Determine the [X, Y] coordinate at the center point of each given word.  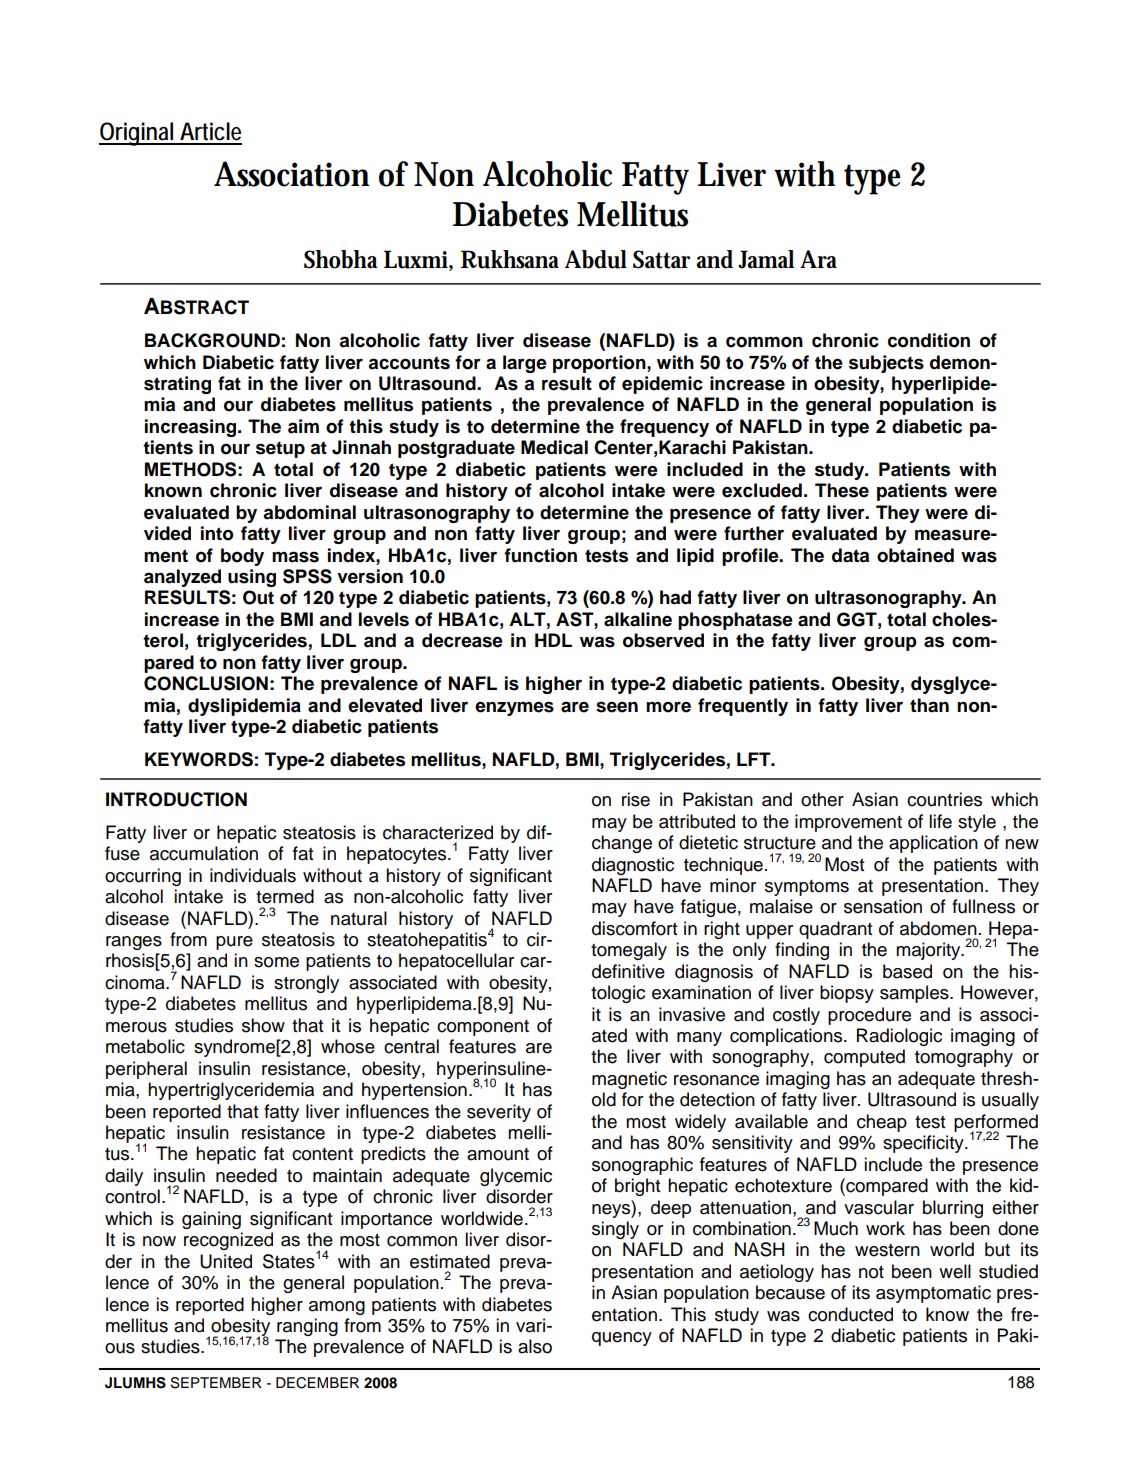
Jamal [766, 259]
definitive [628, 971]
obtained [915, 555]
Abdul [596, 259]
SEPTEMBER [216, 1383]
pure [234, 943]
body [242, 557]
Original [137, 134]
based [907, 971]
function [540, 555]
